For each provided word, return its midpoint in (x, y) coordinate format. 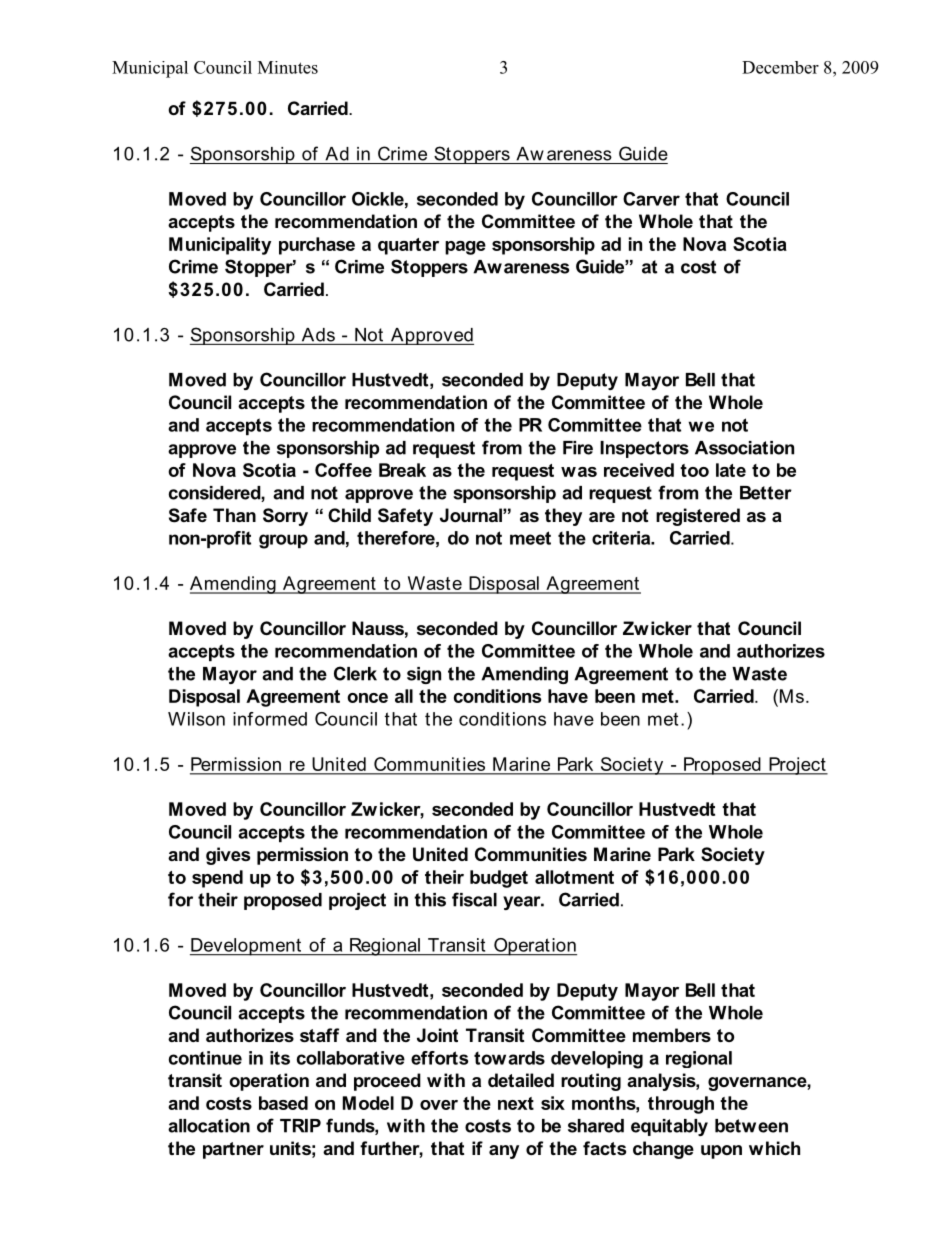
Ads (318, 335)
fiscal (474, 899)
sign (424, 675)
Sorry (285, 517)
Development (246, 947)
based (283, 1103)
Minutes (288, 67)
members (672, 1035)
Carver (651, 199)
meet (530, 538)
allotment (574, 877)
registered (698, 517)
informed (270, 719)
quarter (408, 246)
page (465, 248)
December (780, 67)
